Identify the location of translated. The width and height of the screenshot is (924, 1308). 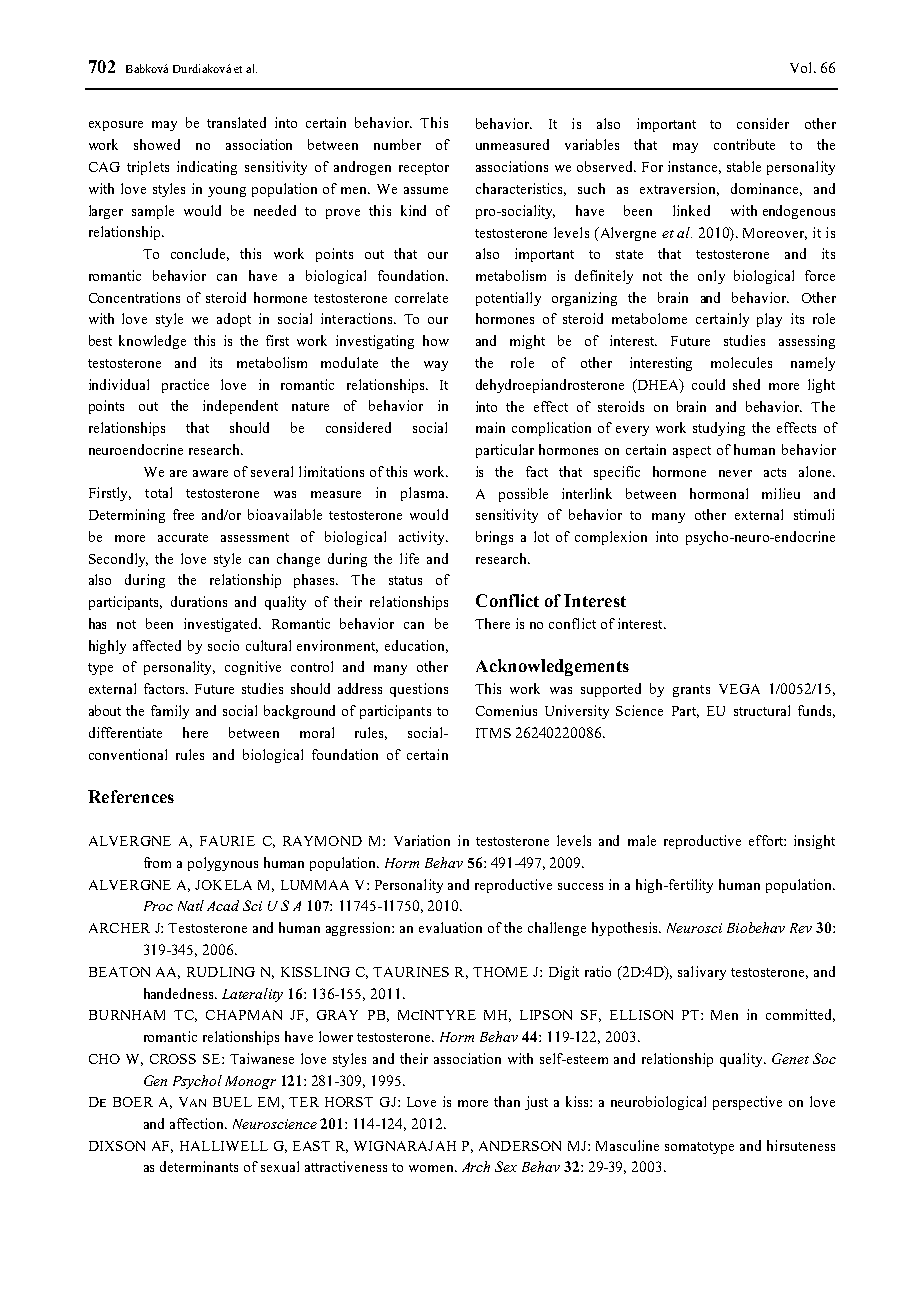
(236, 122).
